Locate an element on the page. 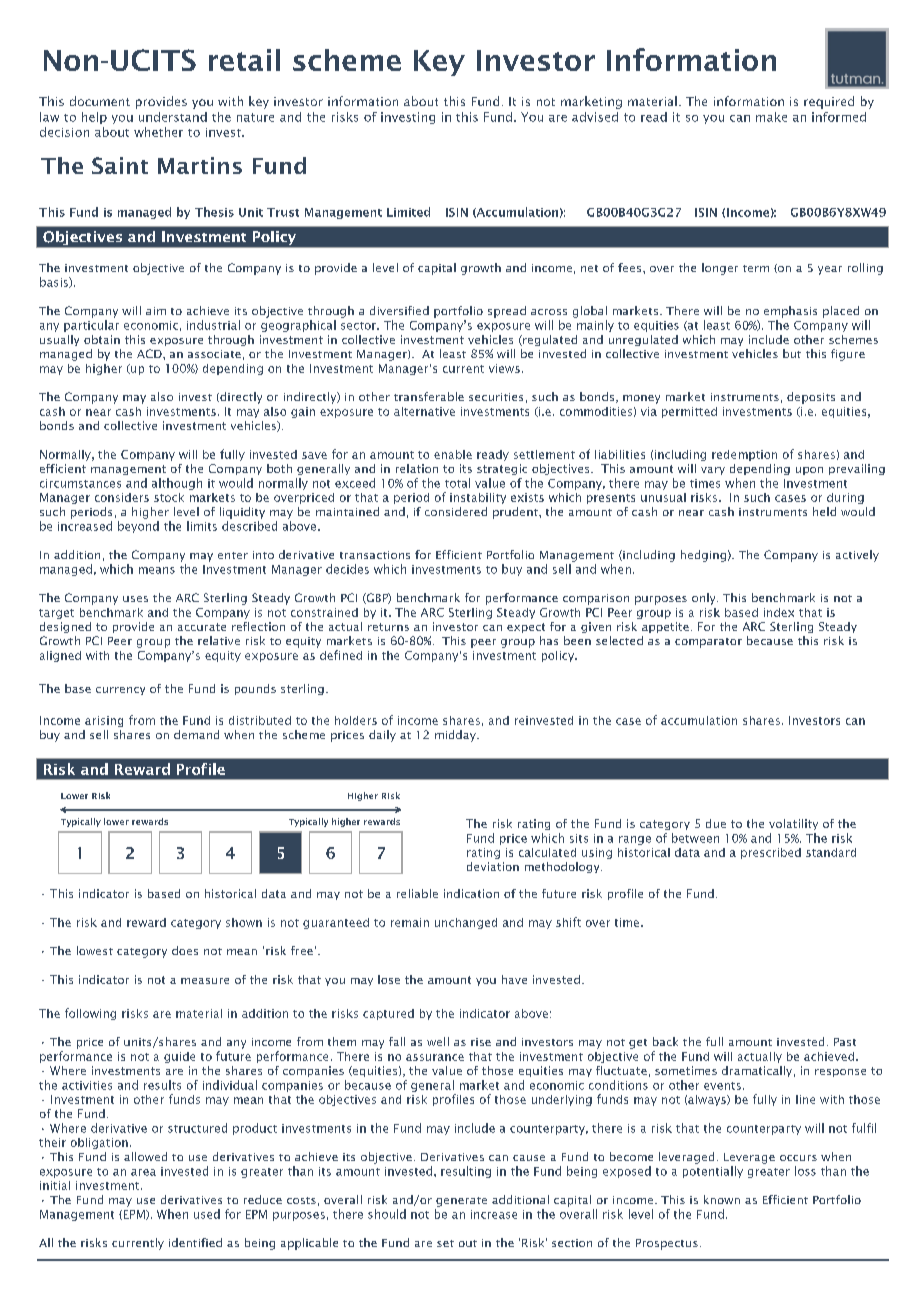 The image size is (924, 1308). advised is located at coordinates (595, 117).
